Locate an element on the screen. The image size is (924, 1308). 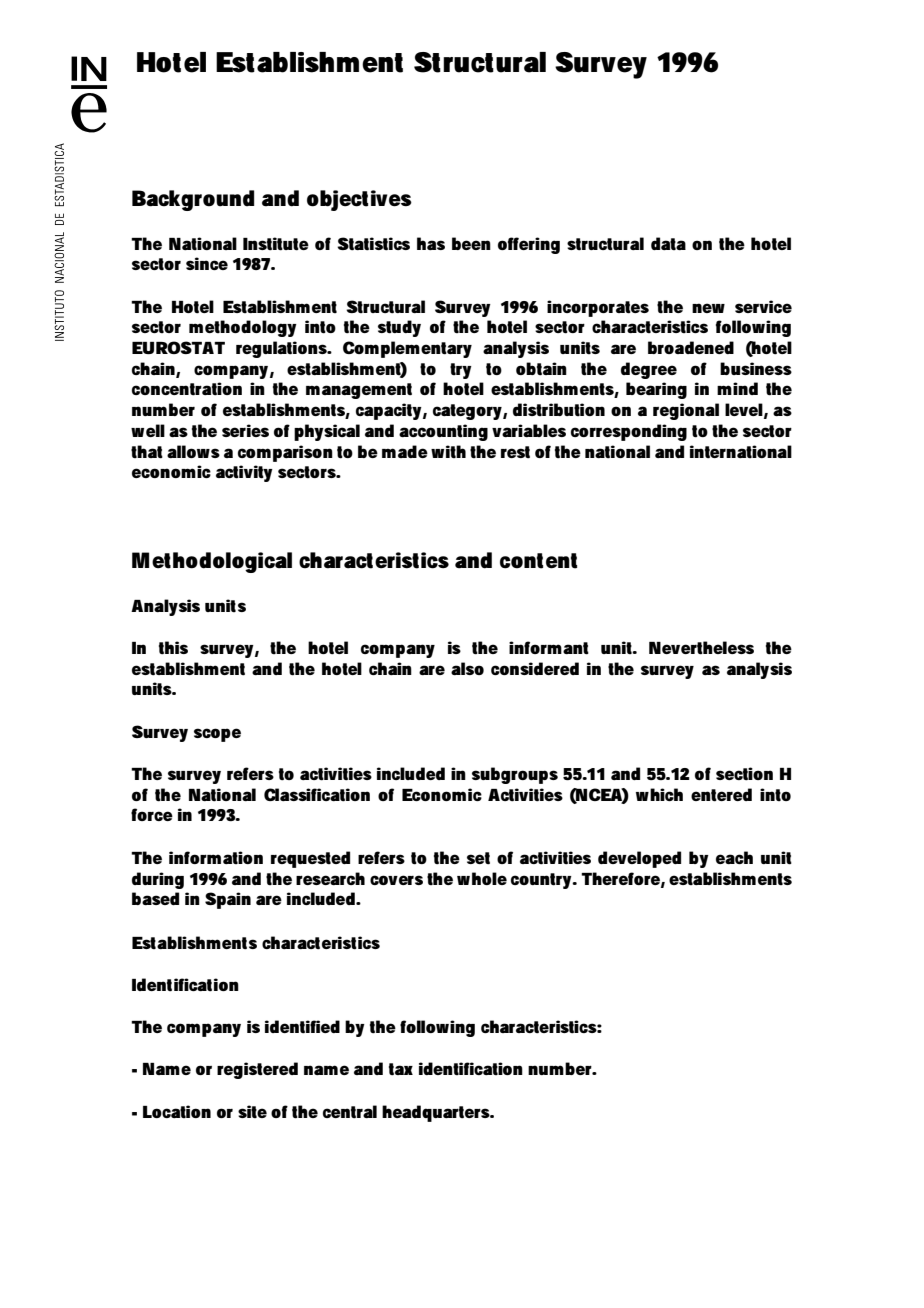
headquarters is located at coordinates (438, 1113).
